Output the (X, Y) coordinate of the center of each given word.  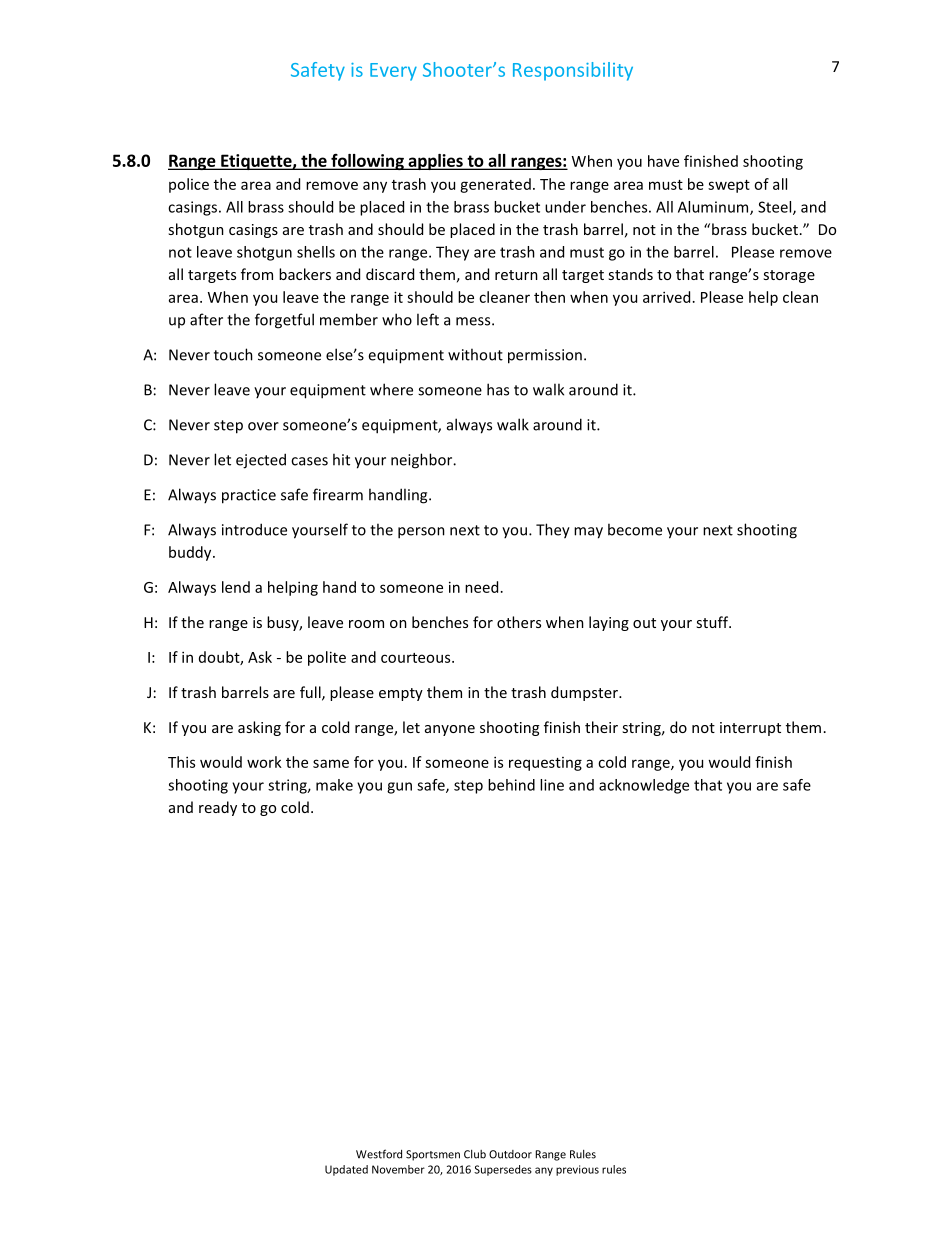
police (189, 185)
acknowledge (644, 786)
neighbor (423, 461)
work (264, 762)
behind (511, 785)
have (663, 161)
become (635, 529)
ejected (261, 461)
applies (435, 162)
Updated (346, 1170)
